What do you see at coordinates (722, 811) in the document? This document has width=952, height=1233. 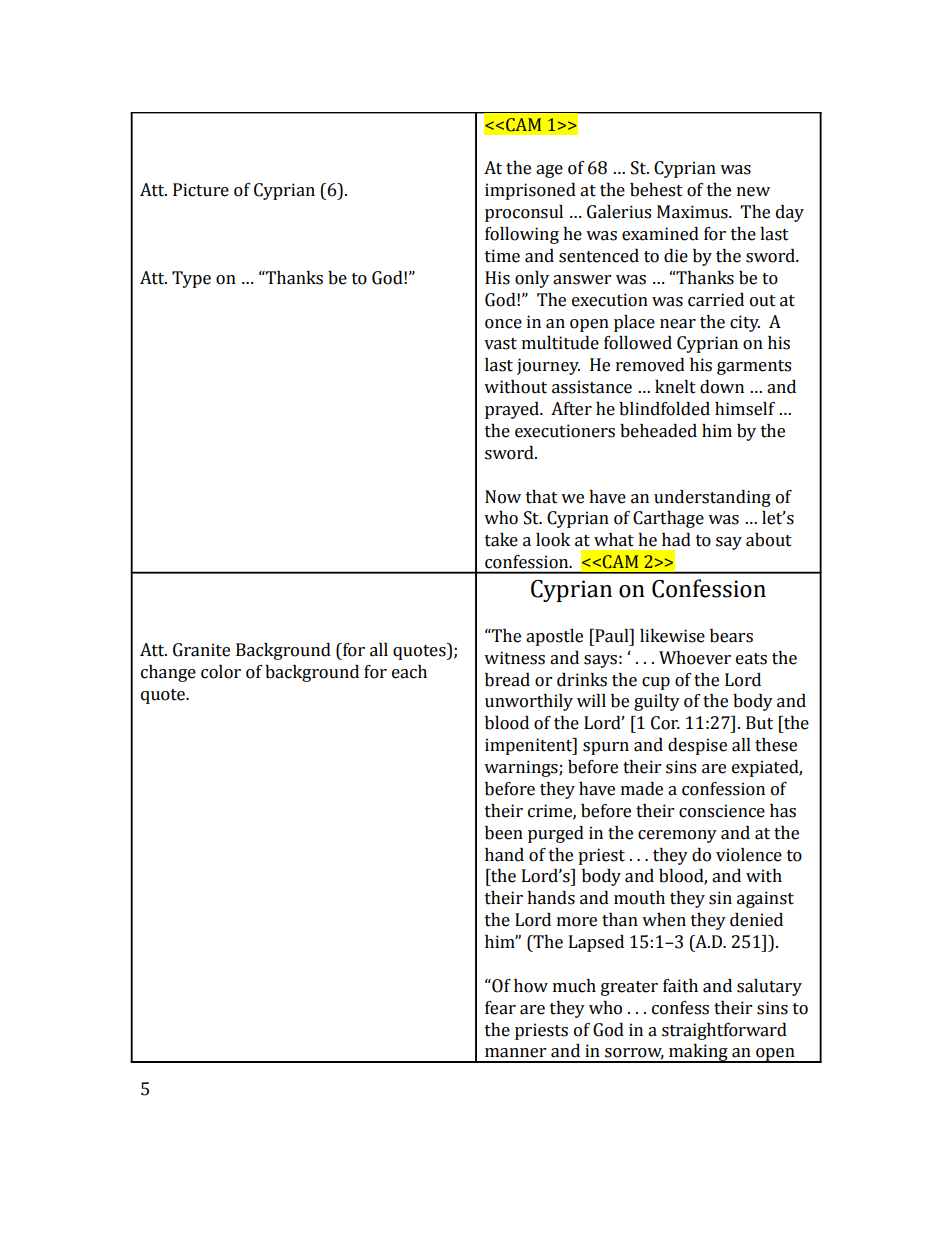 I see `conscience` at bounding box center [722, 811].
